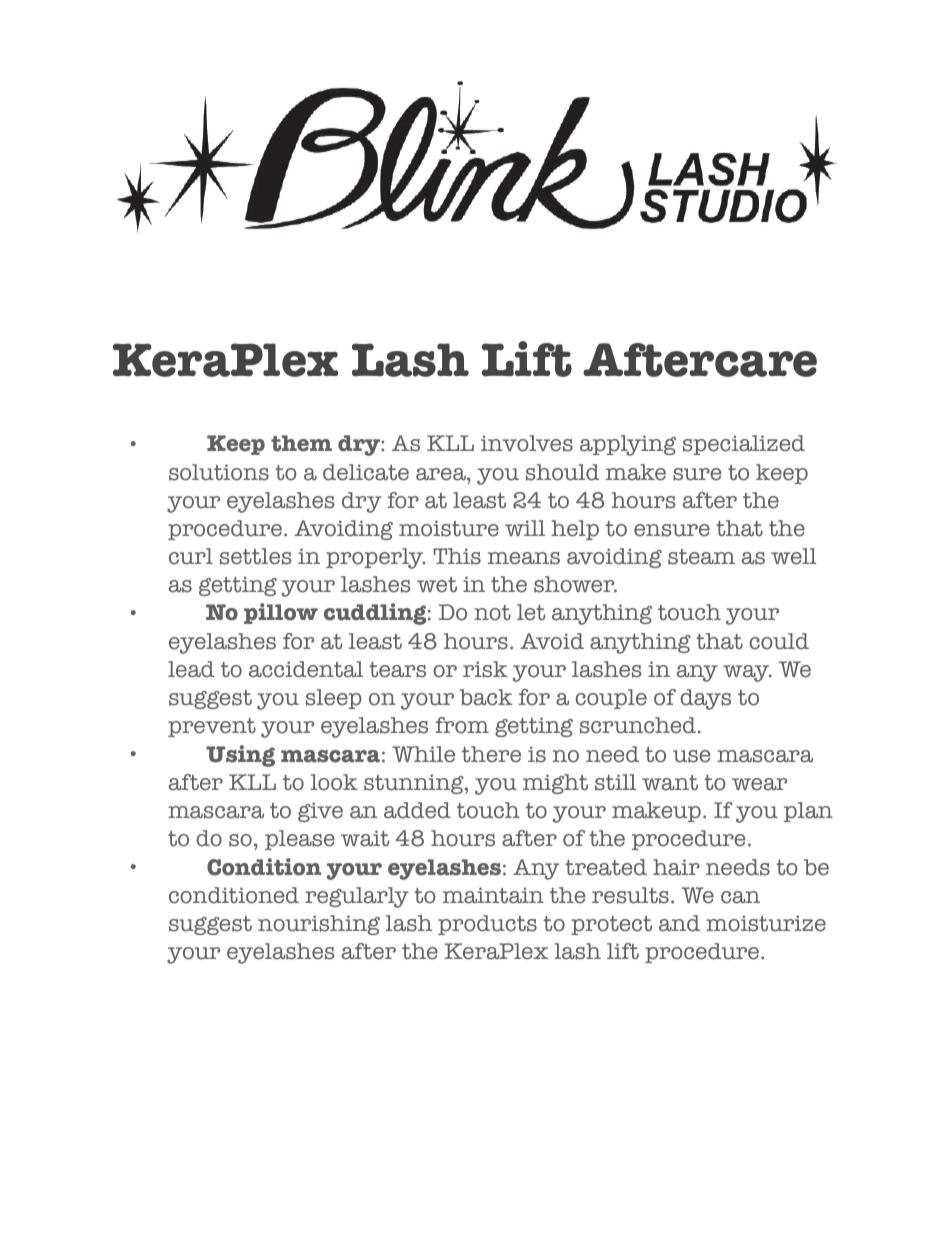 The width and height of the screenshot is (952, 1233). Describe the element at coordinates (701, 557) in the screenshot. I see `steam` at that location.
